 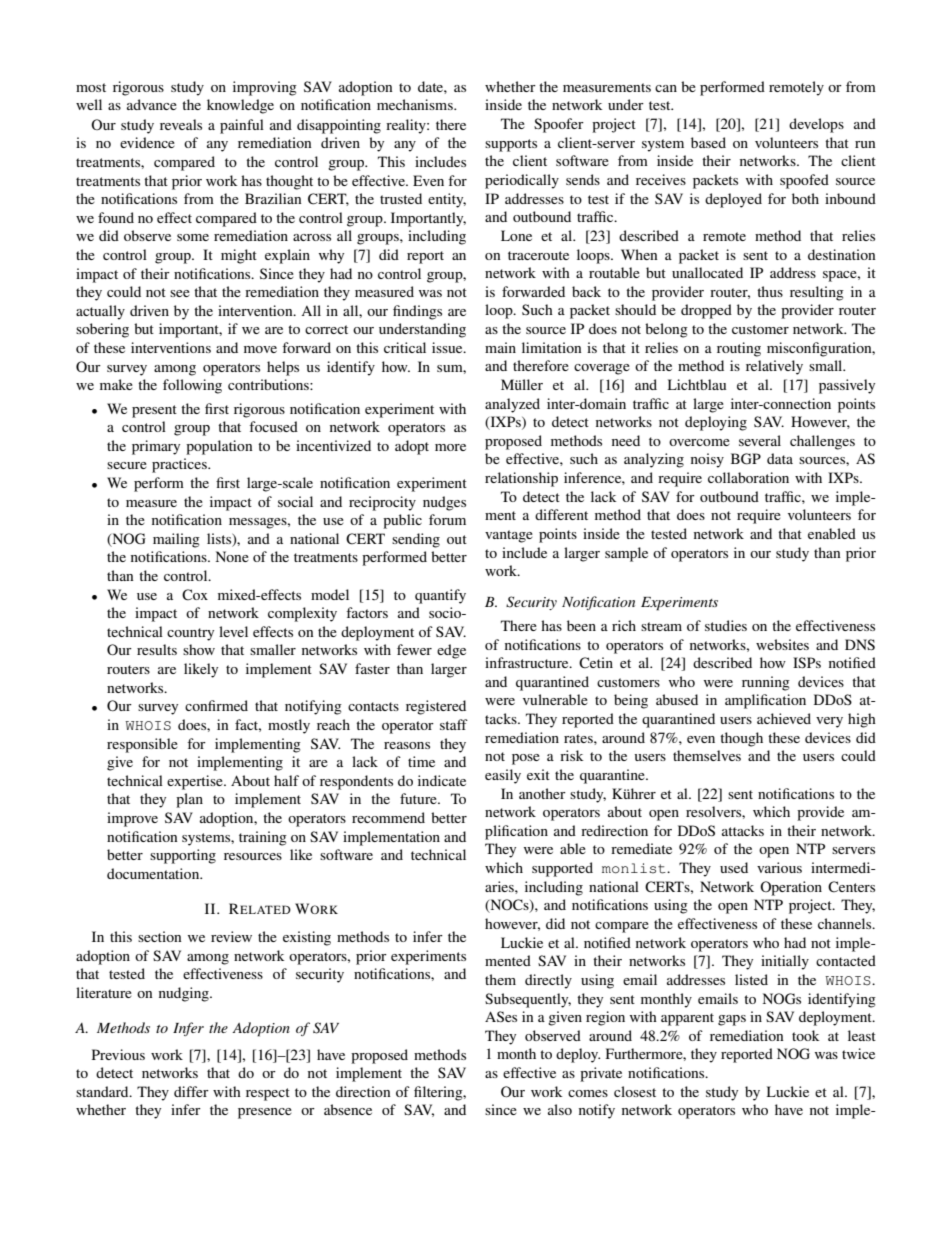 I want to click on issue, so click(x=448, y=347).
